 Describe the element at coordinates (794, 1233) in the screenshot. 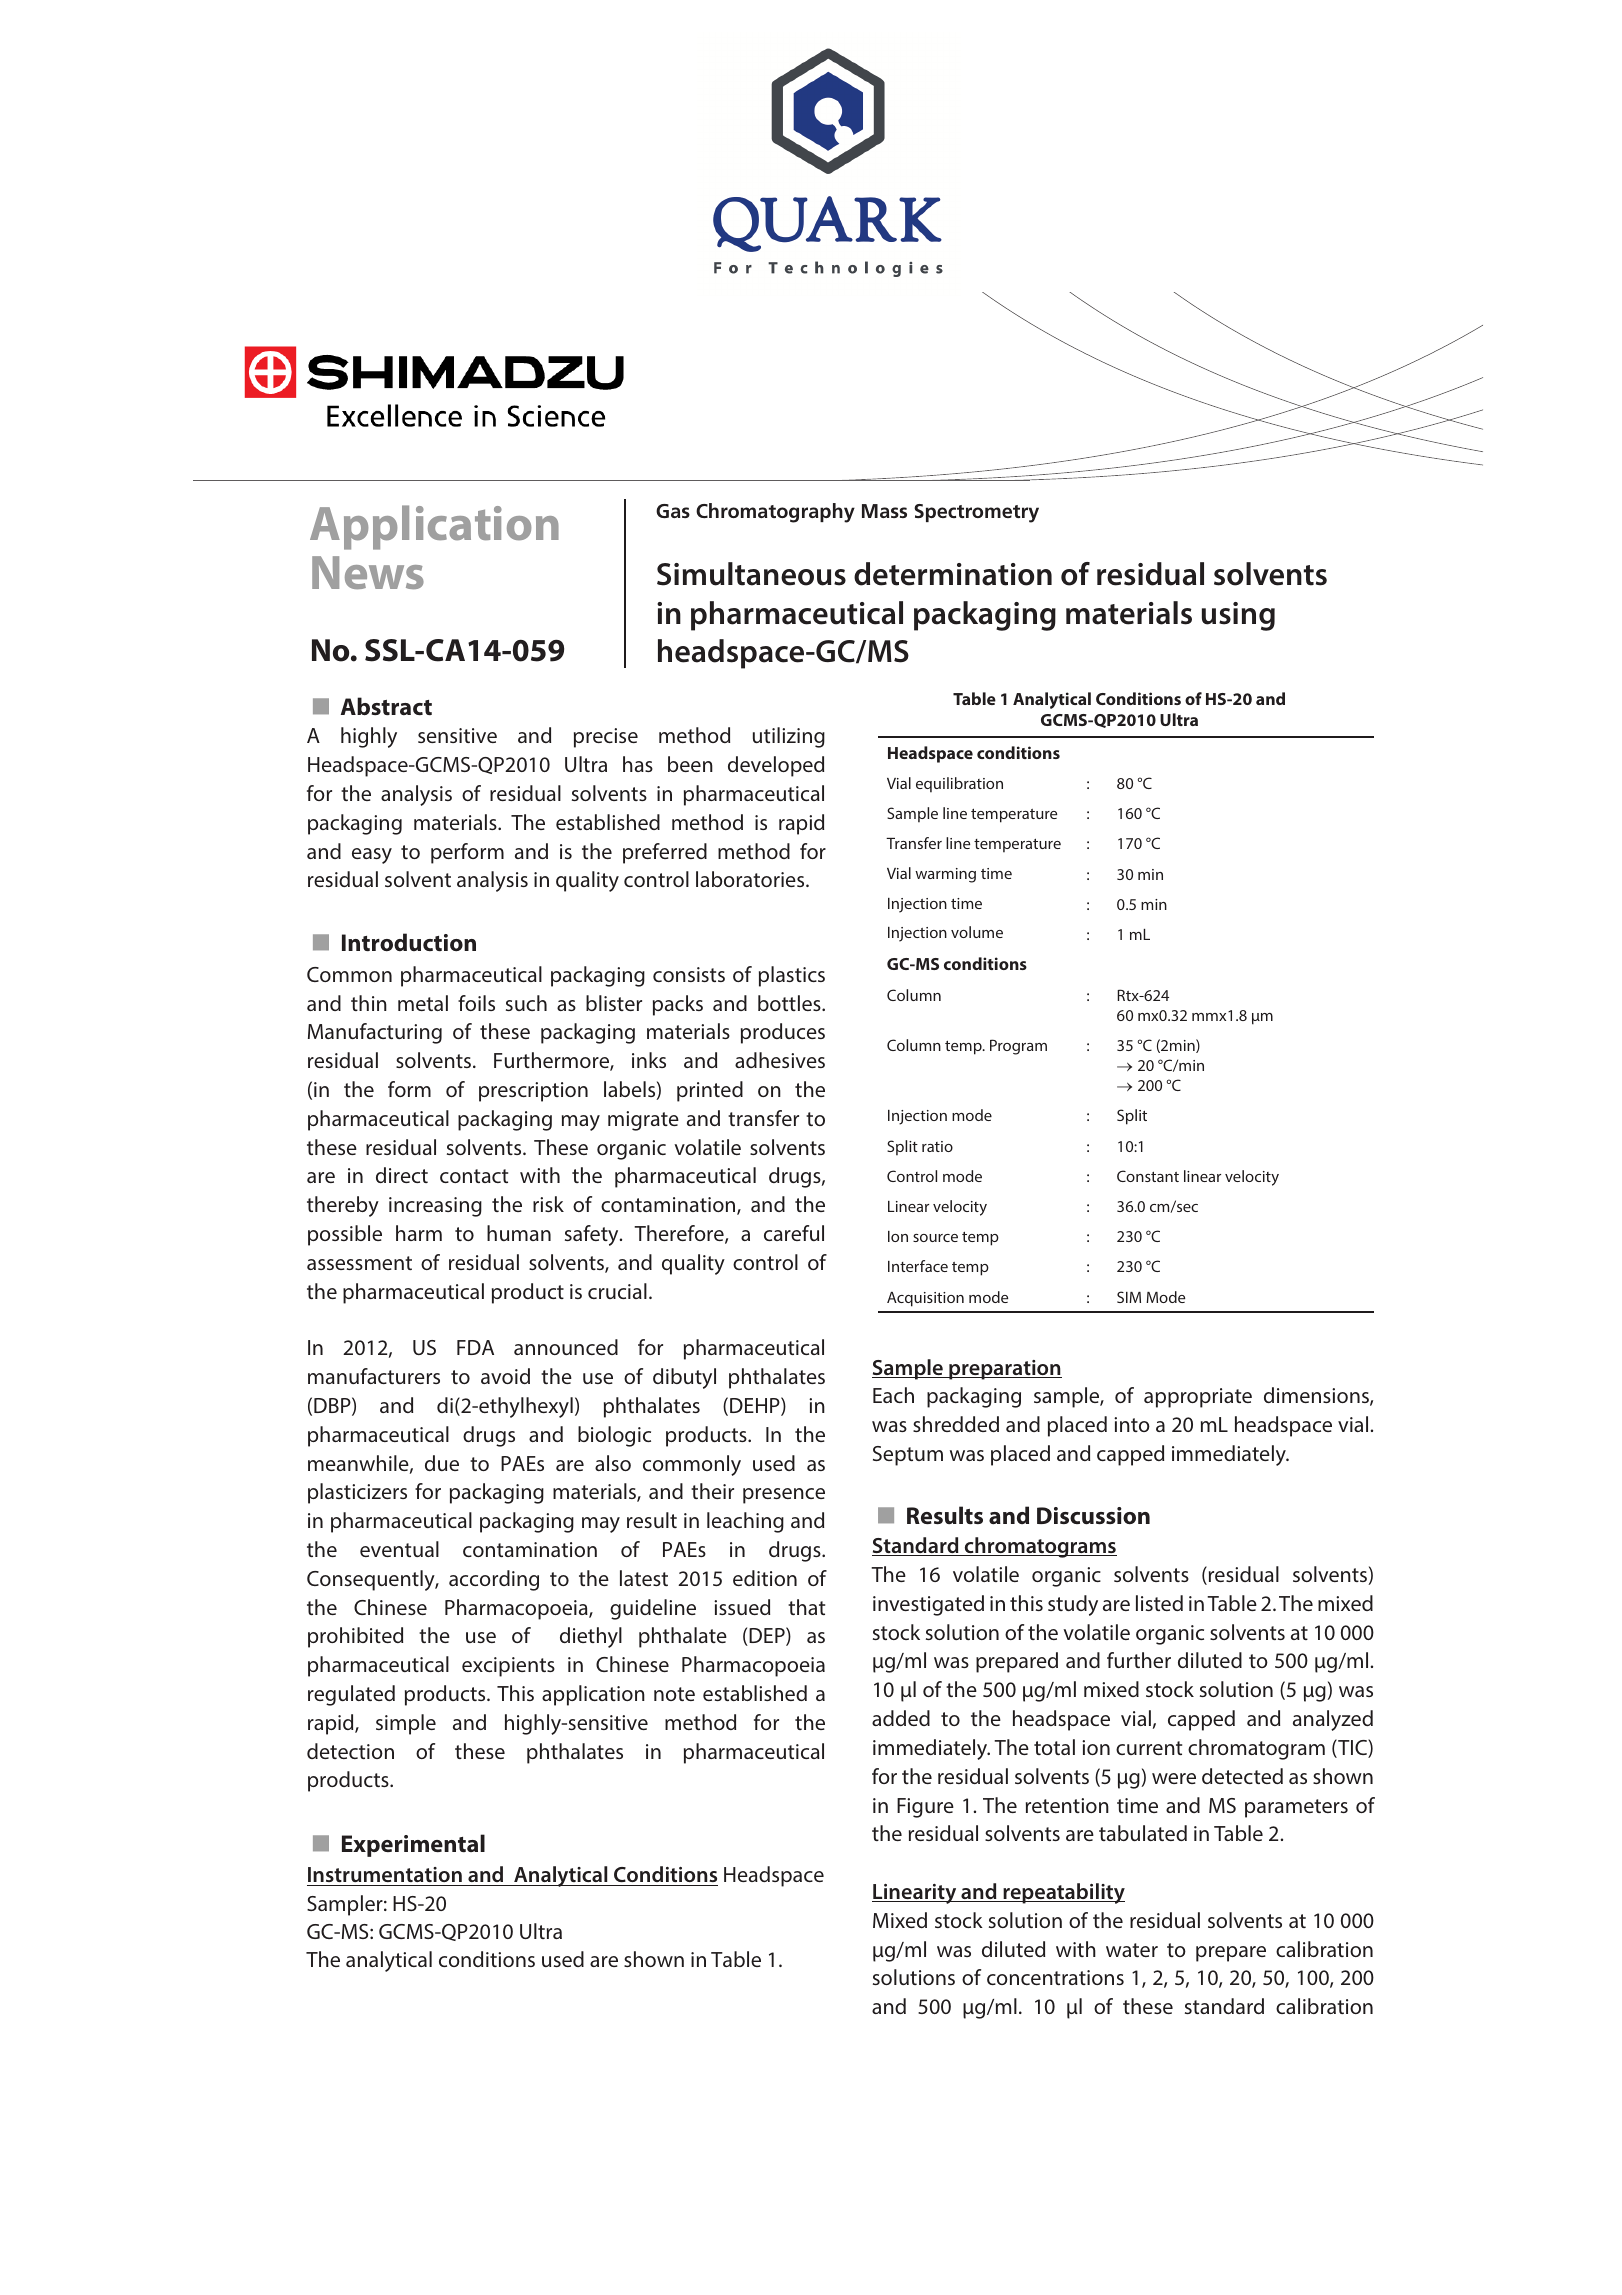

I see `careful` at that location.
